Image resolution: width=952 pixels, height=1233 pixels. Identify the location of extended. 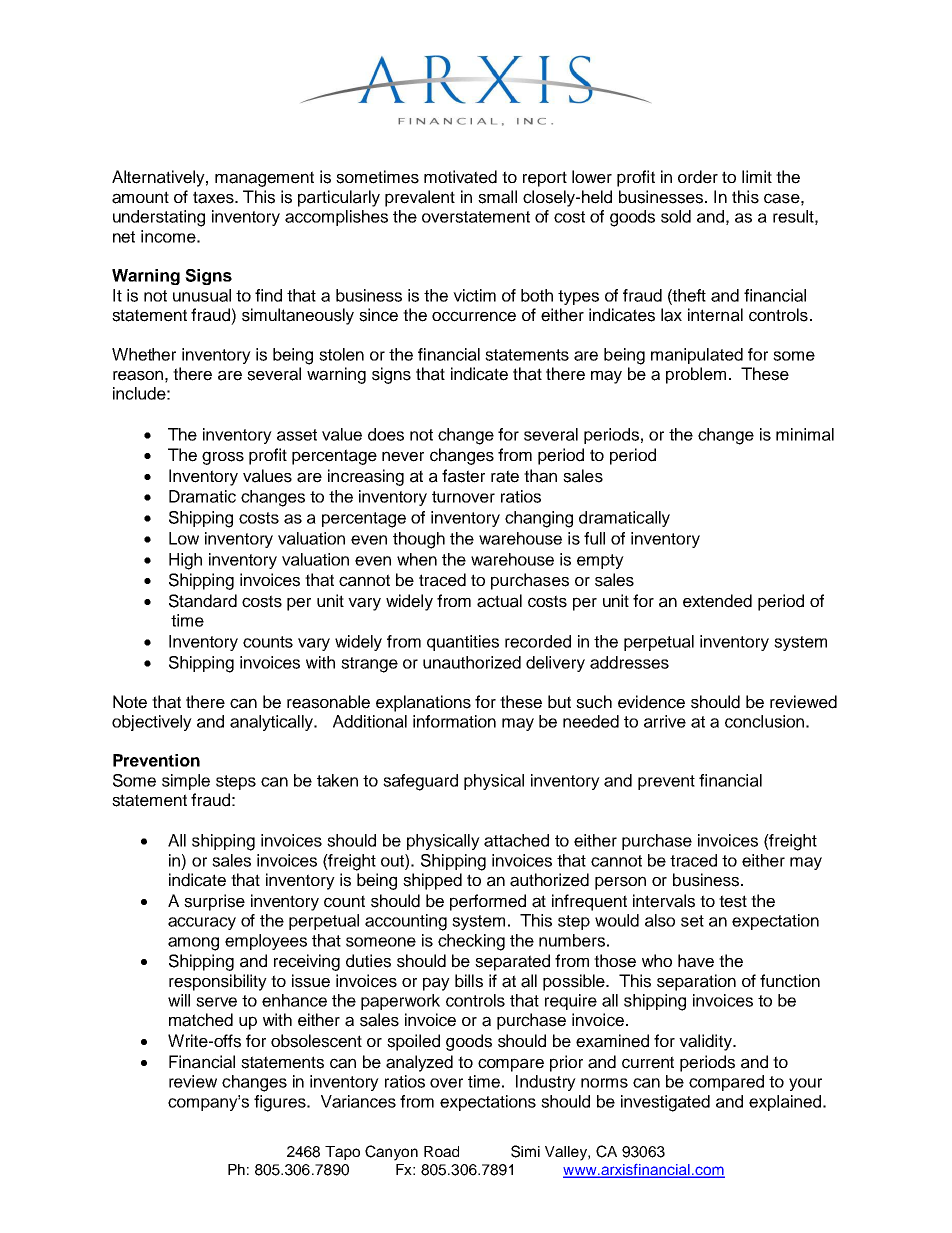
(717, 601).
